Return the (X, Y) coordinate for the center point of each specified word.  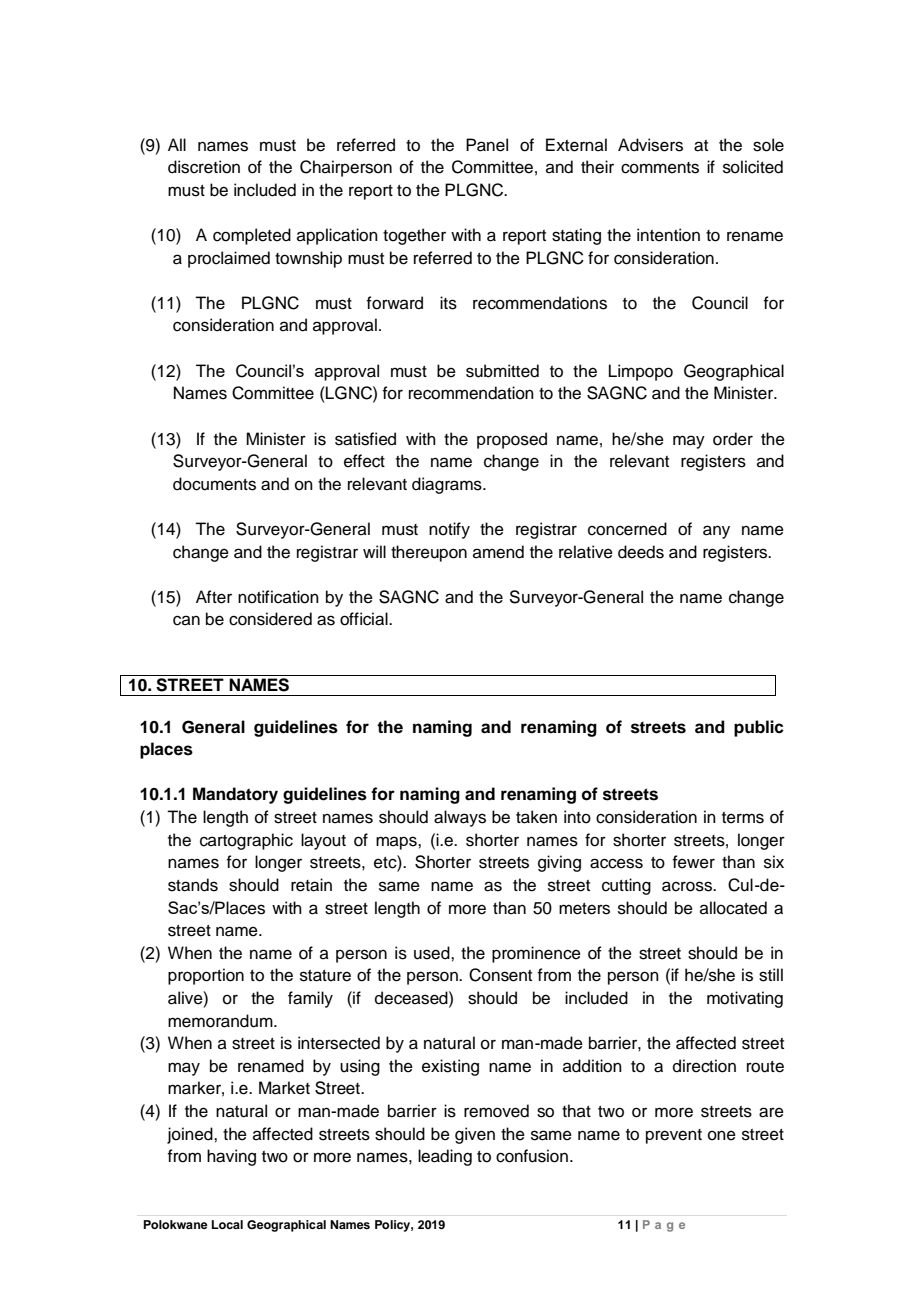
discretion (204, 167)
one (722, 1135)
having (231, 1157)
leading (445, 1157)
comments (660, 168)
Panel (487, 145)
